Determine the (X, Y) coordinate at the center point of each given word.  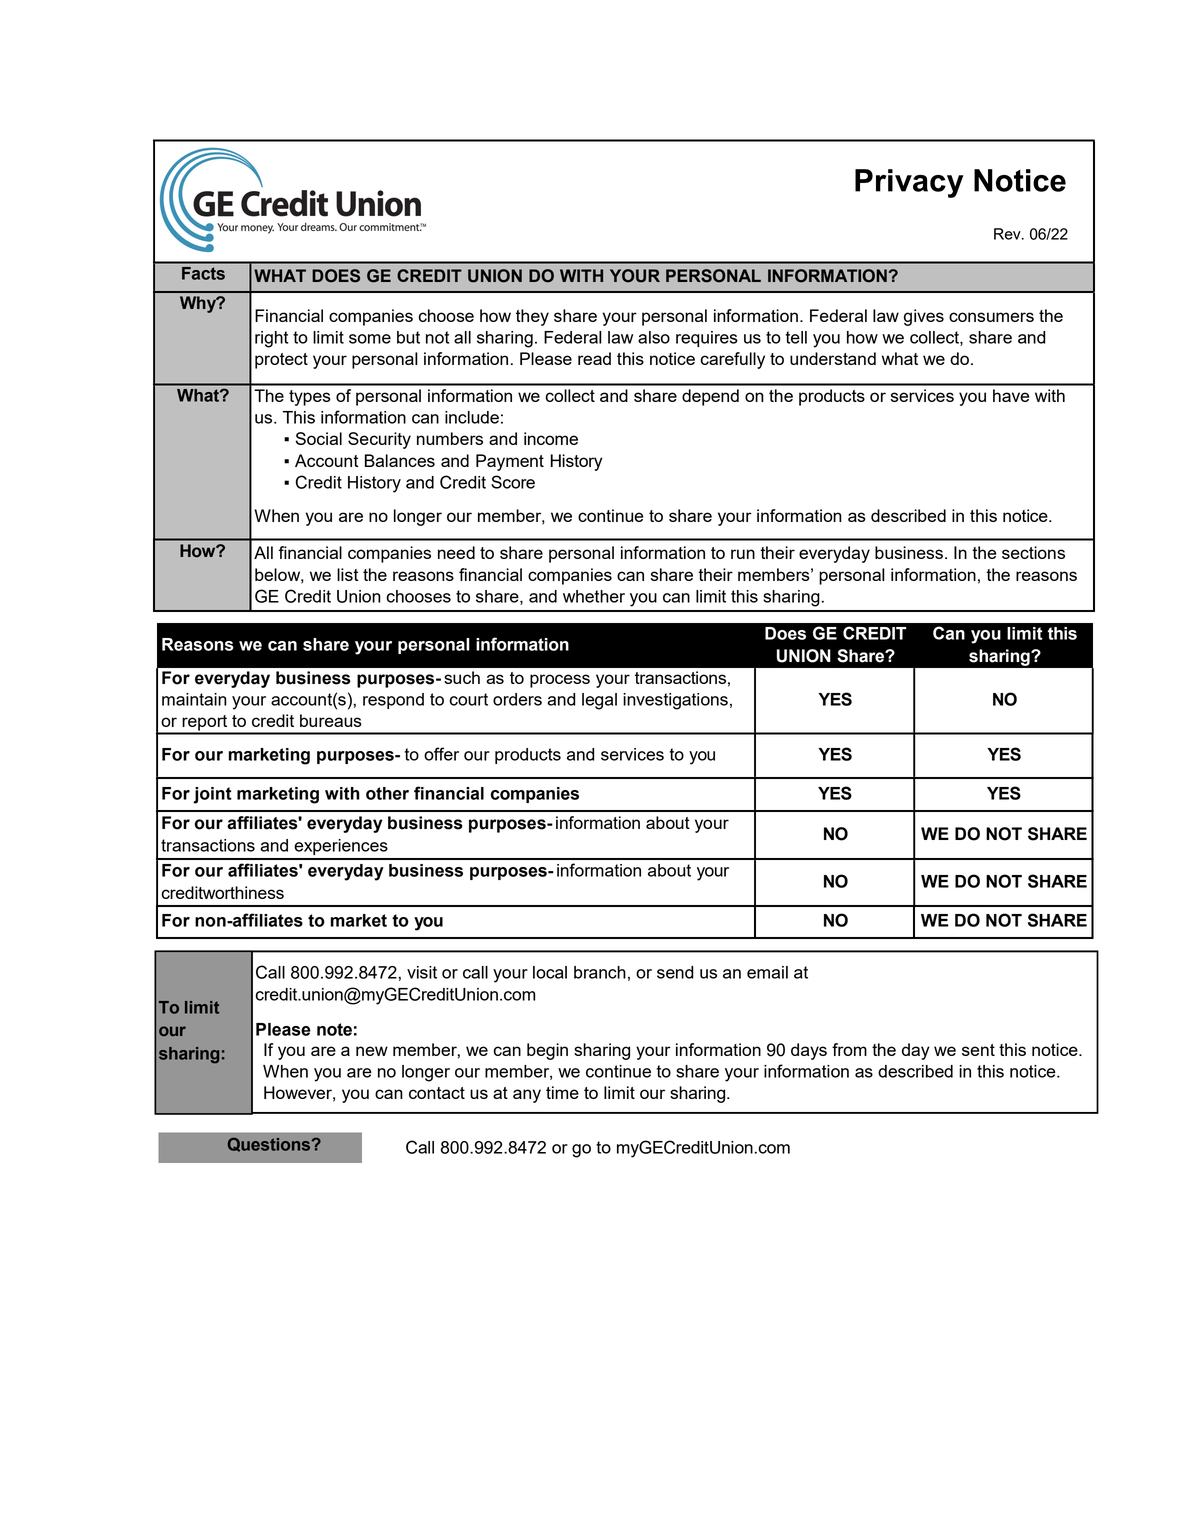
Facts (203, 273)
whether (594, 596)
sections (1033, 552)
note (334, 1029)
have (1011, 395)
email (767, 972)
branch (600, 972)
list (347, 574)
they (532, 317)
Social (319, 438)
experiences (341, 847)
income (551, 438)
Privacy (909, 183)
